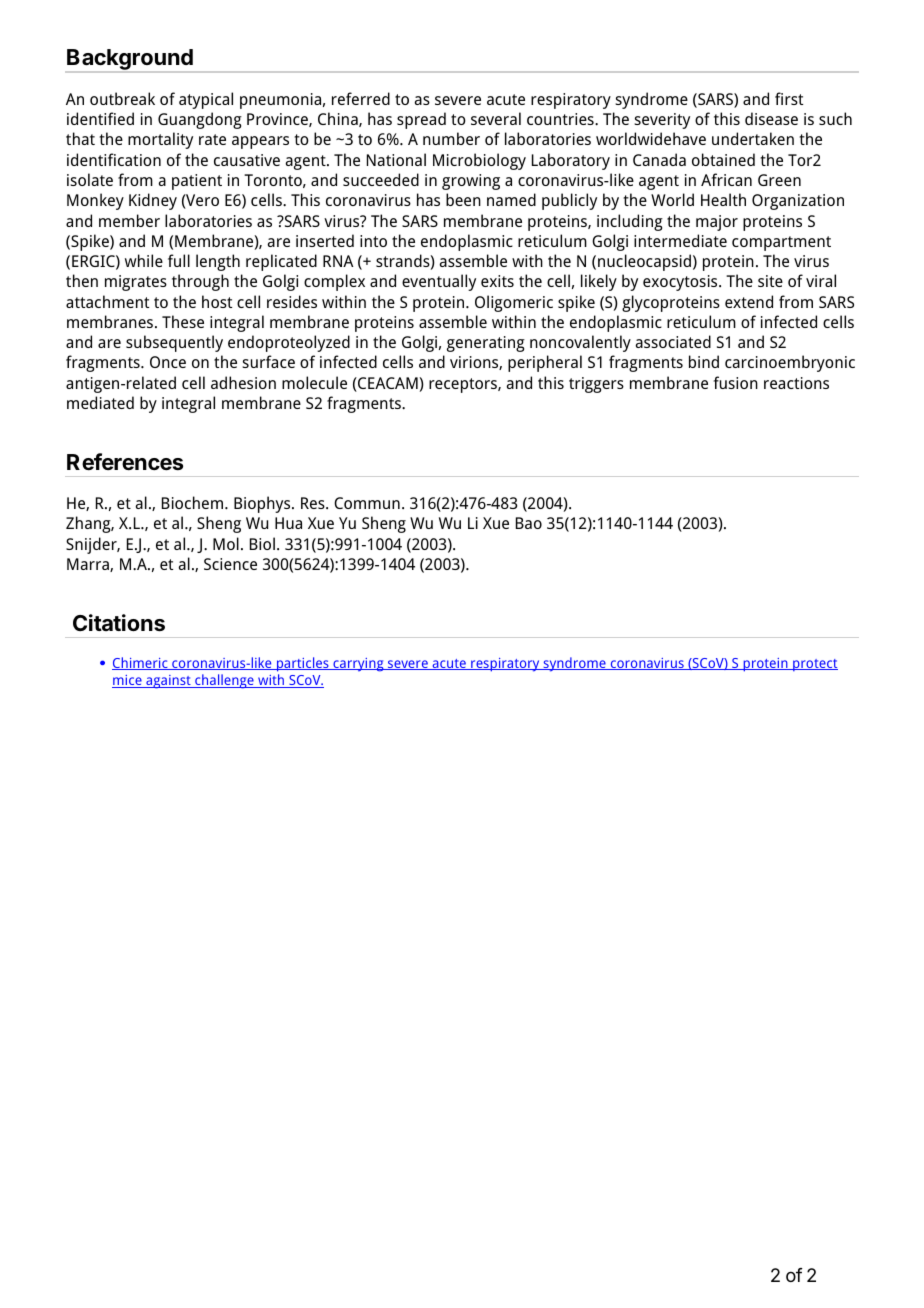 The height and width of the screenshot is (1308, 924). Describe the element at coordinates (194, 502) in the screenshot. I see `Biochem` at that location.
